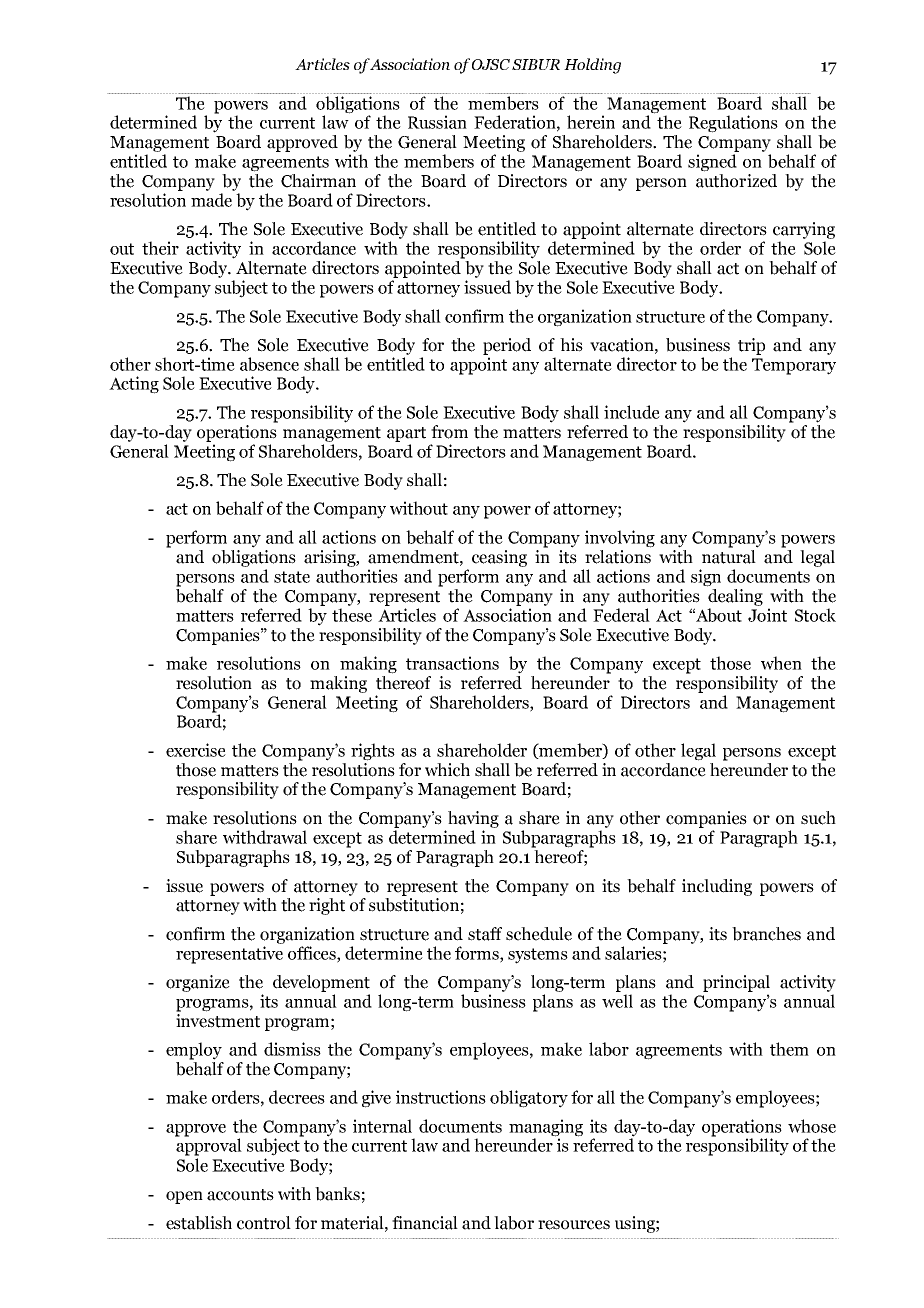 Image resolution: width=924 pixels, height=1308 pixels. I want to click on trip, so click(751, 346).
